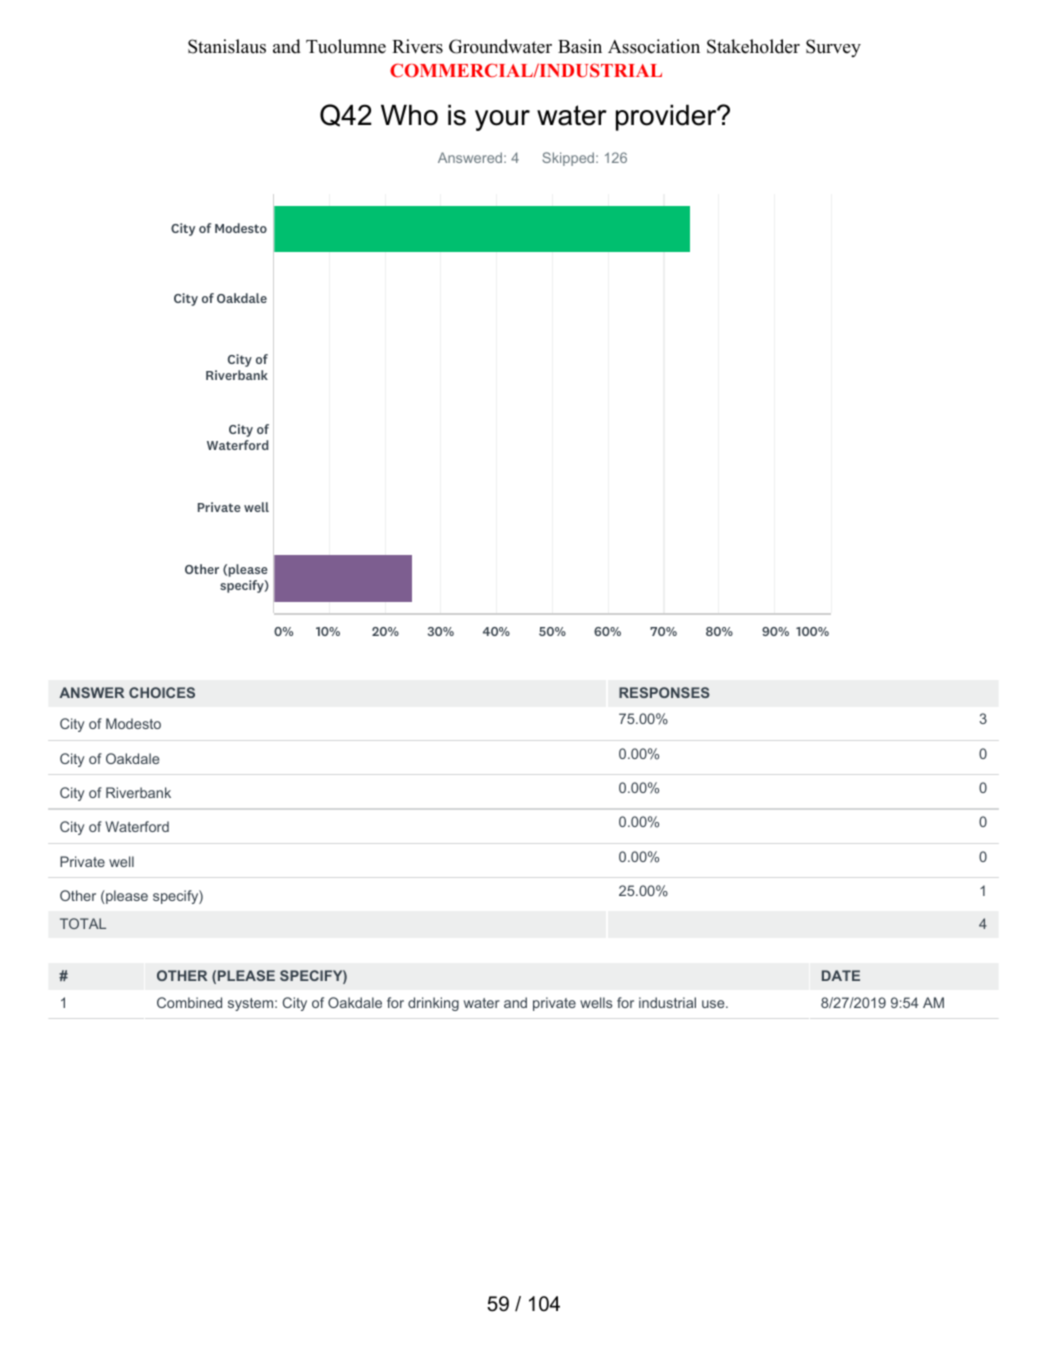 The image size is (1048, 1356). I want to click on your, so click(502, 120).
